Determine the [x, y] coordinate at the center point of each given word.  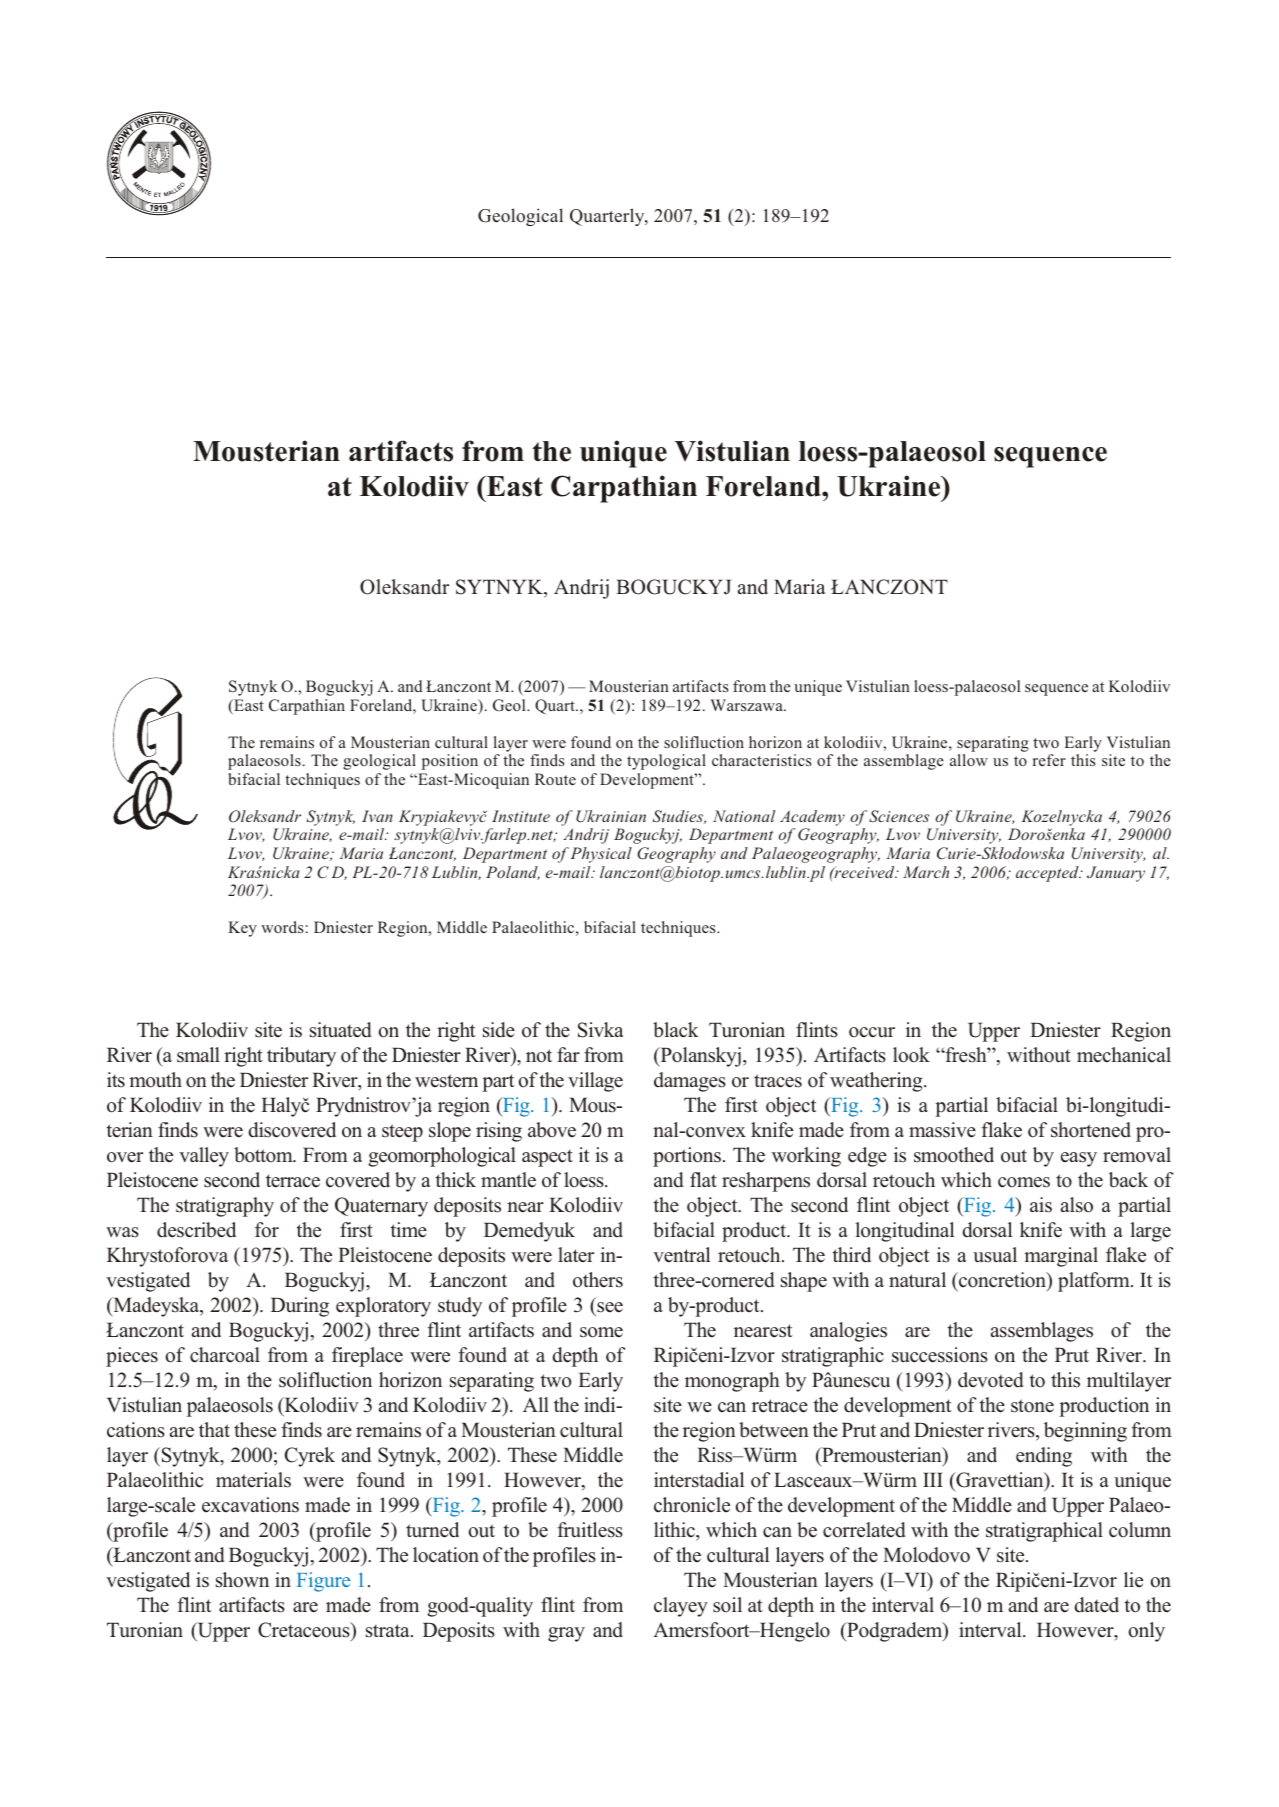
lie [1133, 1580]
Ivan [377, 816]
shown [242, 1580]
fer [1056, 760]
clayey [681, 1607]
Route [555, 779]
